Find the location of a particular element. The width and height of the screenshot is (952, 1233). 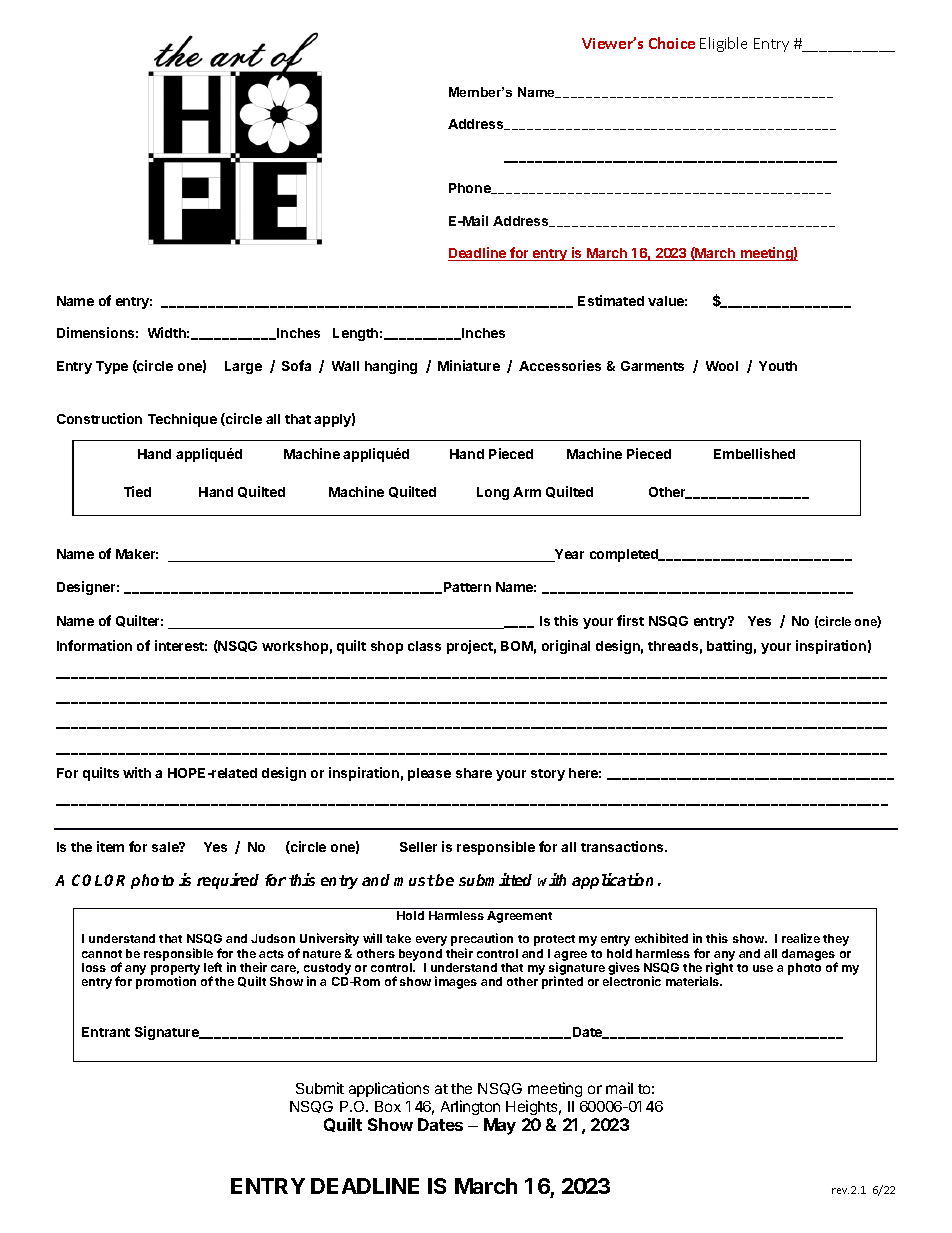

Large is located at coordinates (243, 367).
